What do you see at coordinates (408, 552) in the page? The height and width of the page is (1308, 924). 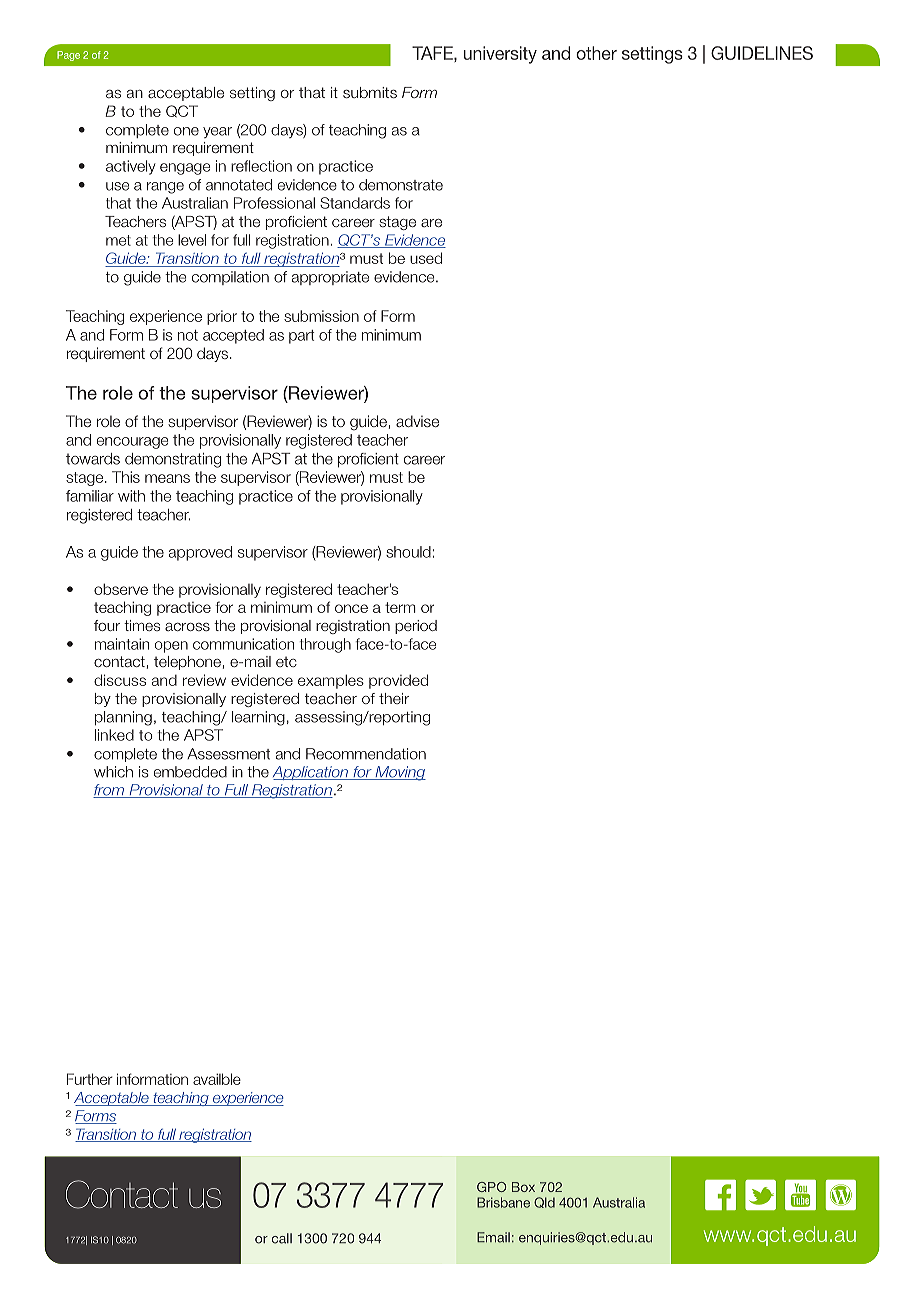 I see `should` at bounding box center [408, 552].
